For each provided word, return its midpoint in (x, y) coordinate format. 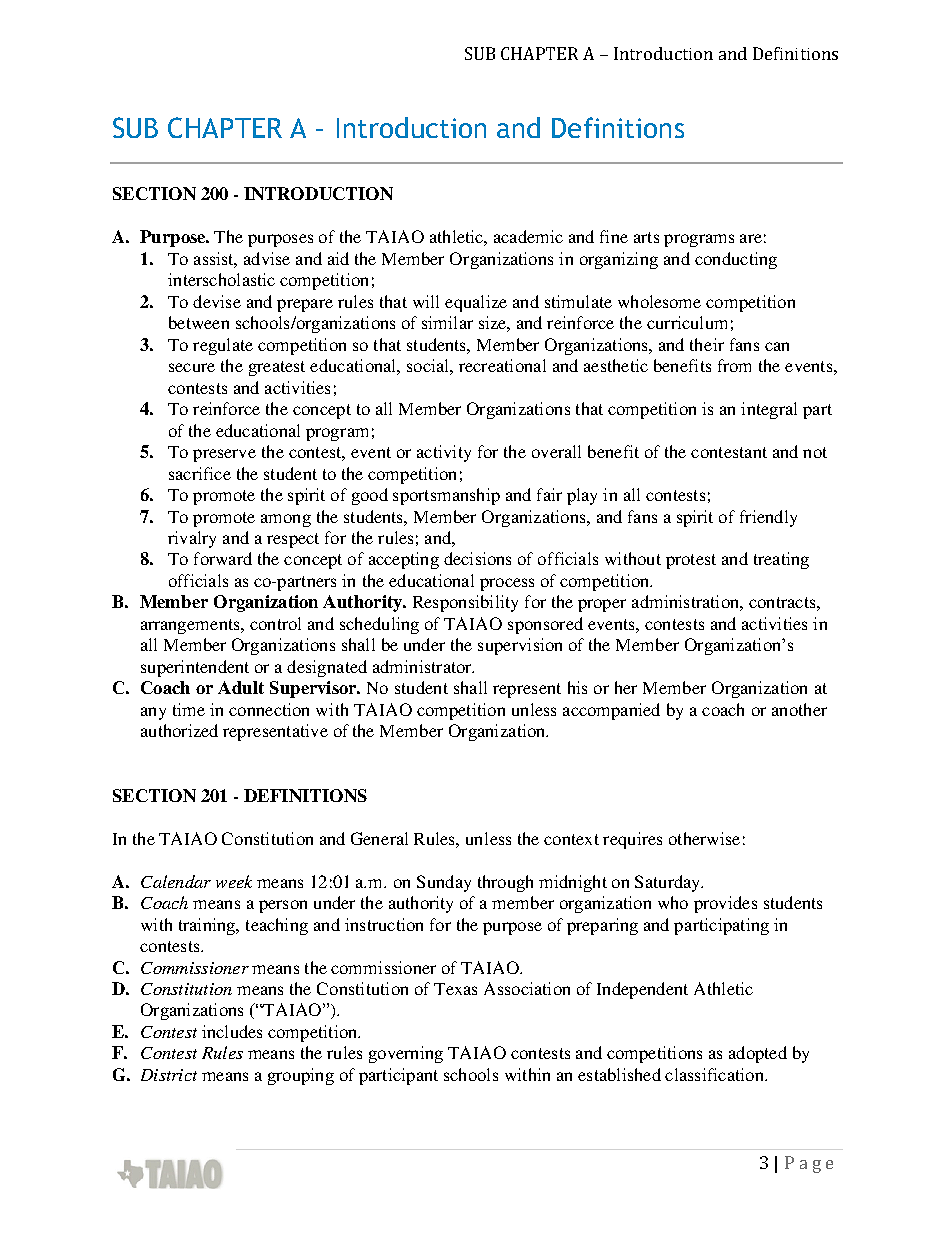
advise (267, 258)
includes (232, 1031)
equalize (476, 303)
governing (406, 1054)
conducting (736, 260)
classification (715, 1074)
